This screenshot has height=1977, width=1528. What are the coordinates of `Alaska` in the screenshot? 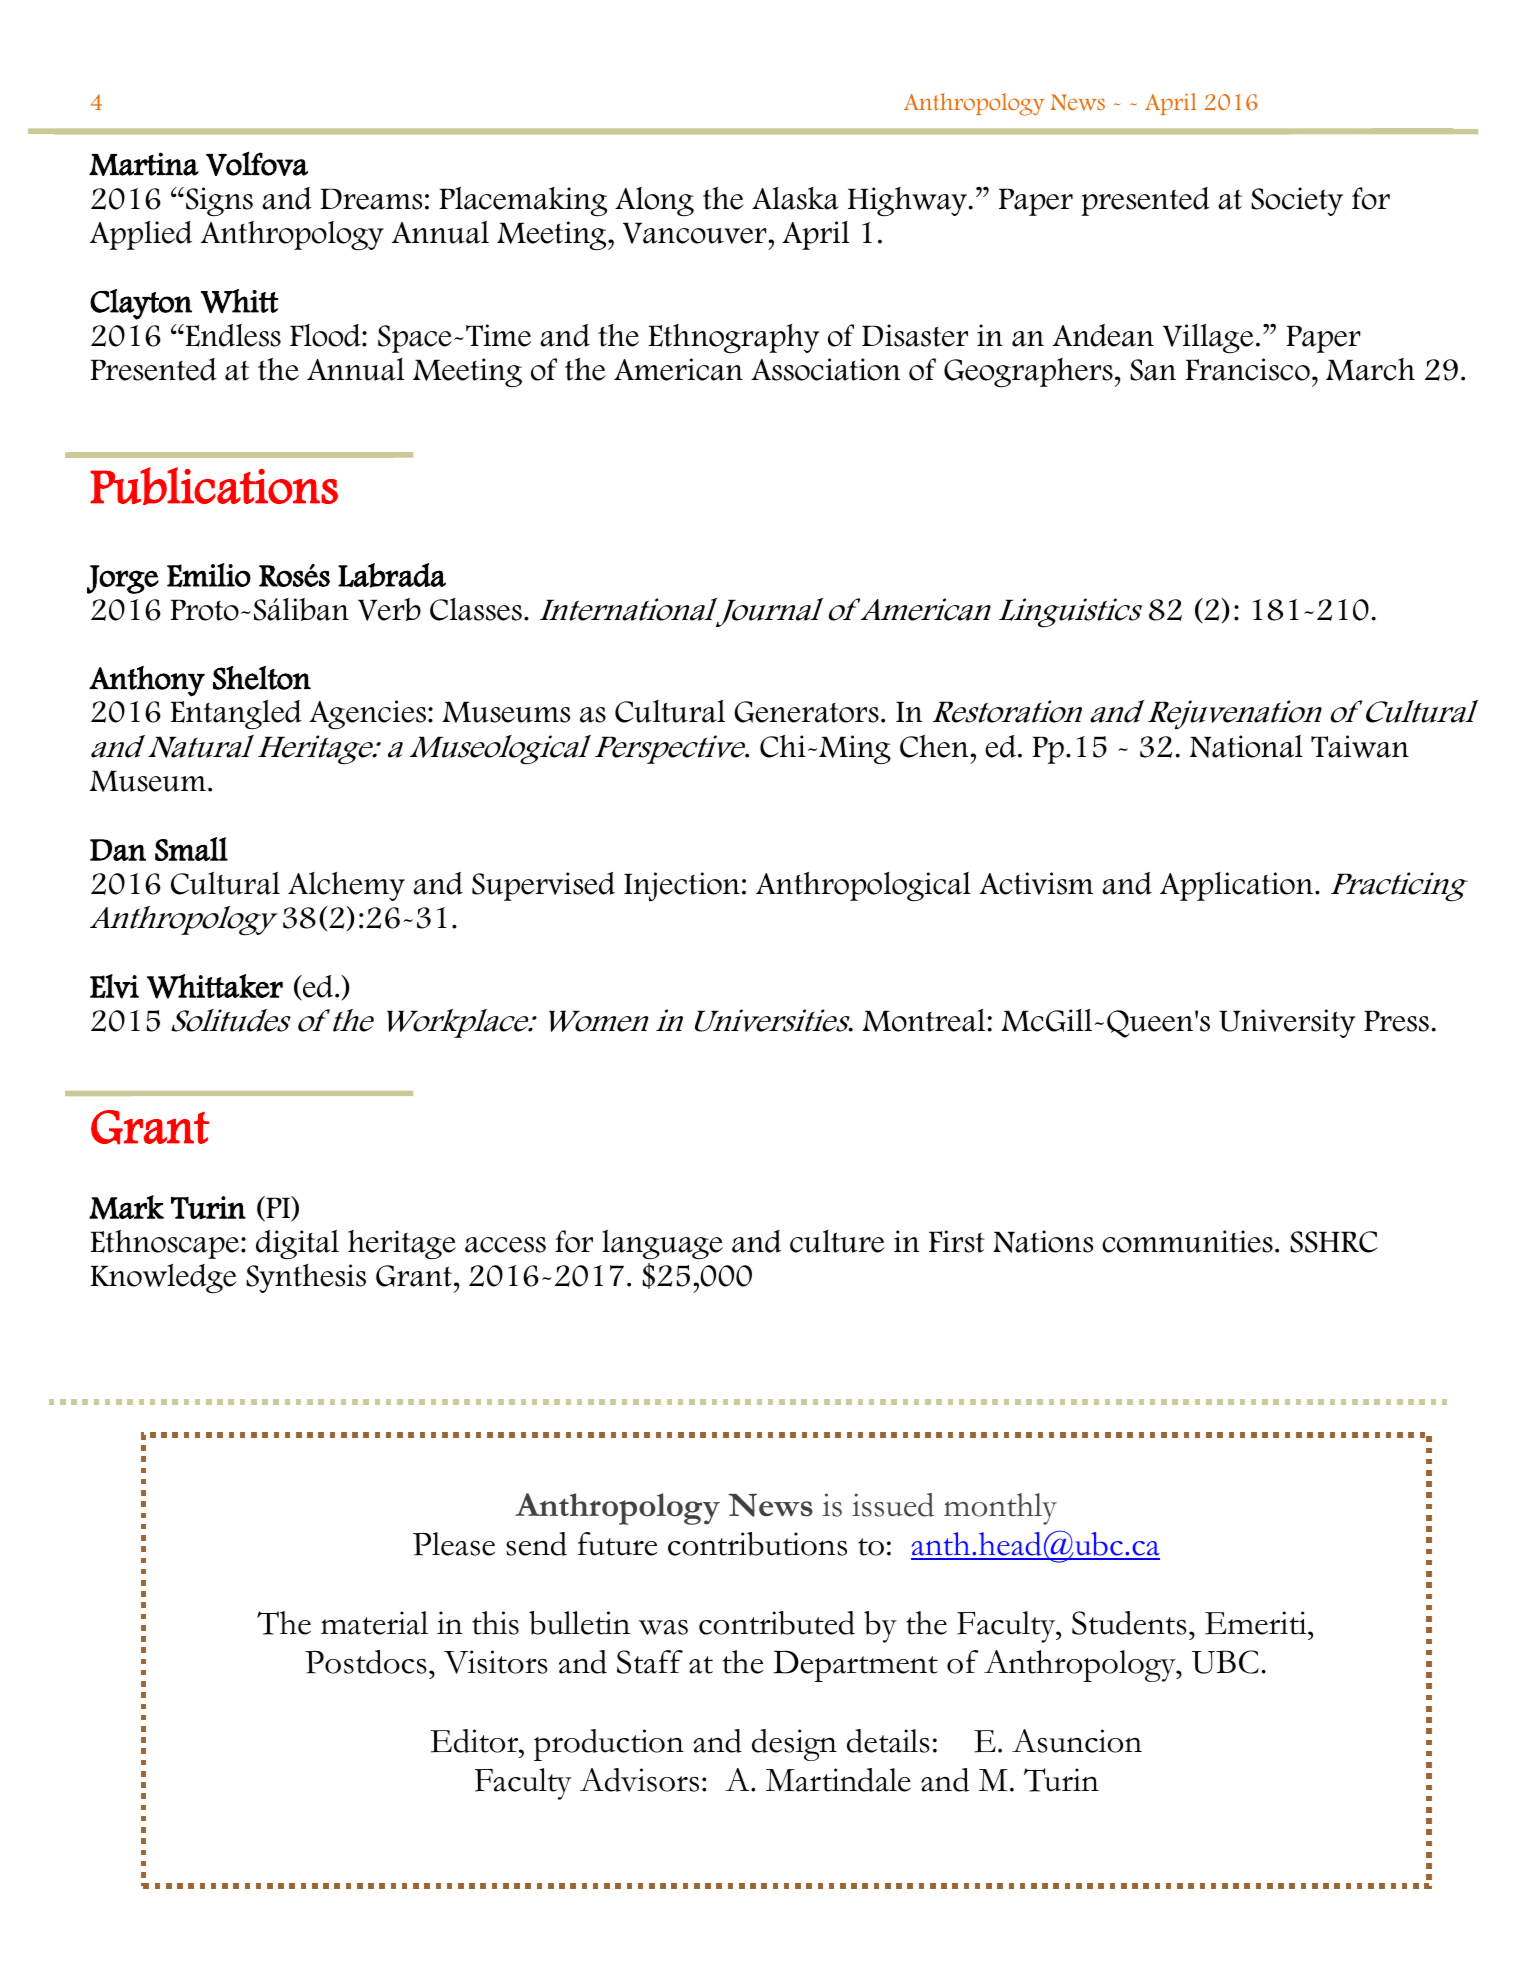 It's located at (795, 198).
